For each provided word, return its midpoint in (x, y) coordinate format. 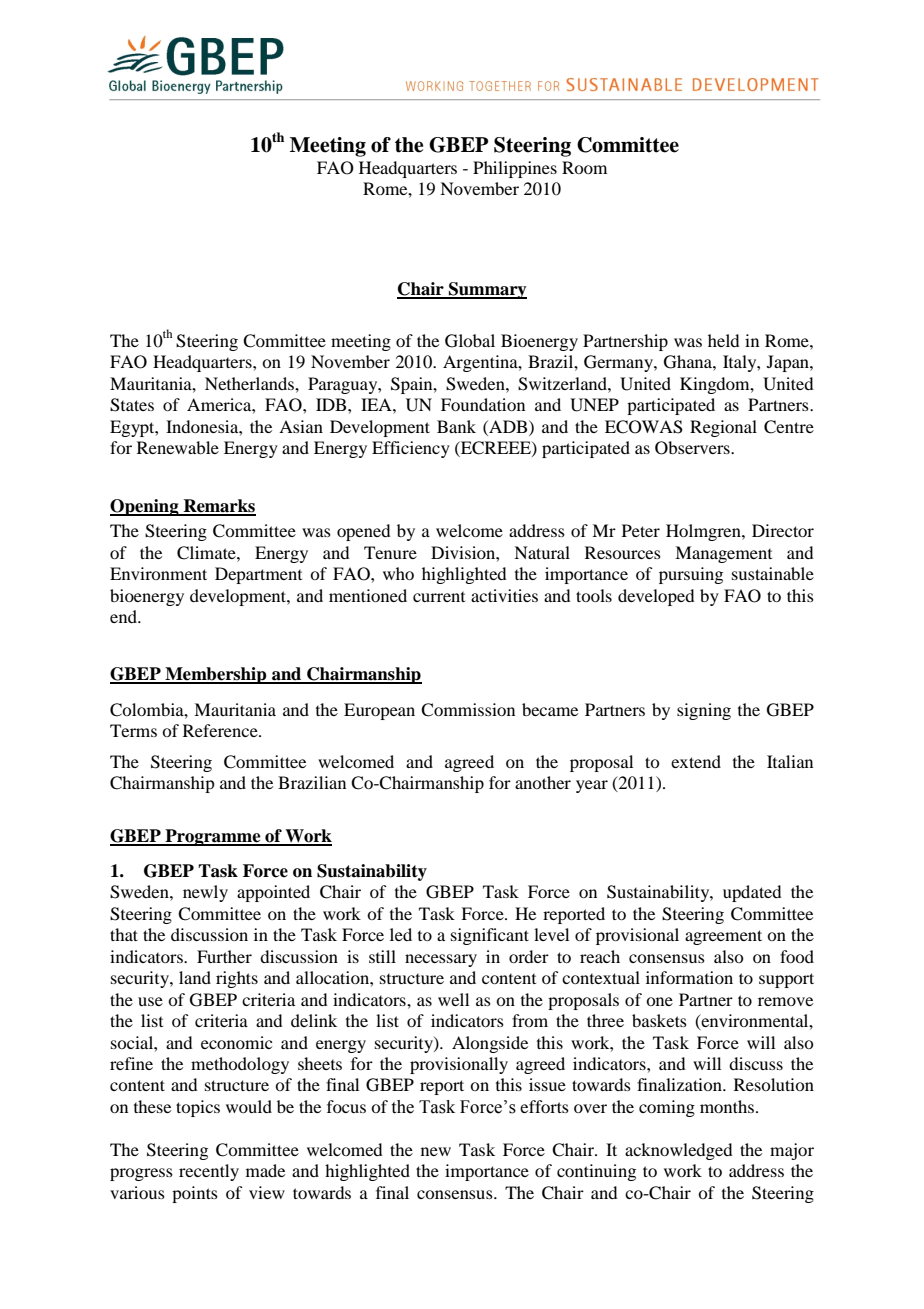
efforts (544, 1106)
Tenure (390, 552)
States (132, 405)
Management (723, 554)
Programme (213, 837)
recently (209, 1172)
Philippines (515, 169)
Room (584, 167)
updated (752, 893)
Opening (145, 507)
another (543, 782)
